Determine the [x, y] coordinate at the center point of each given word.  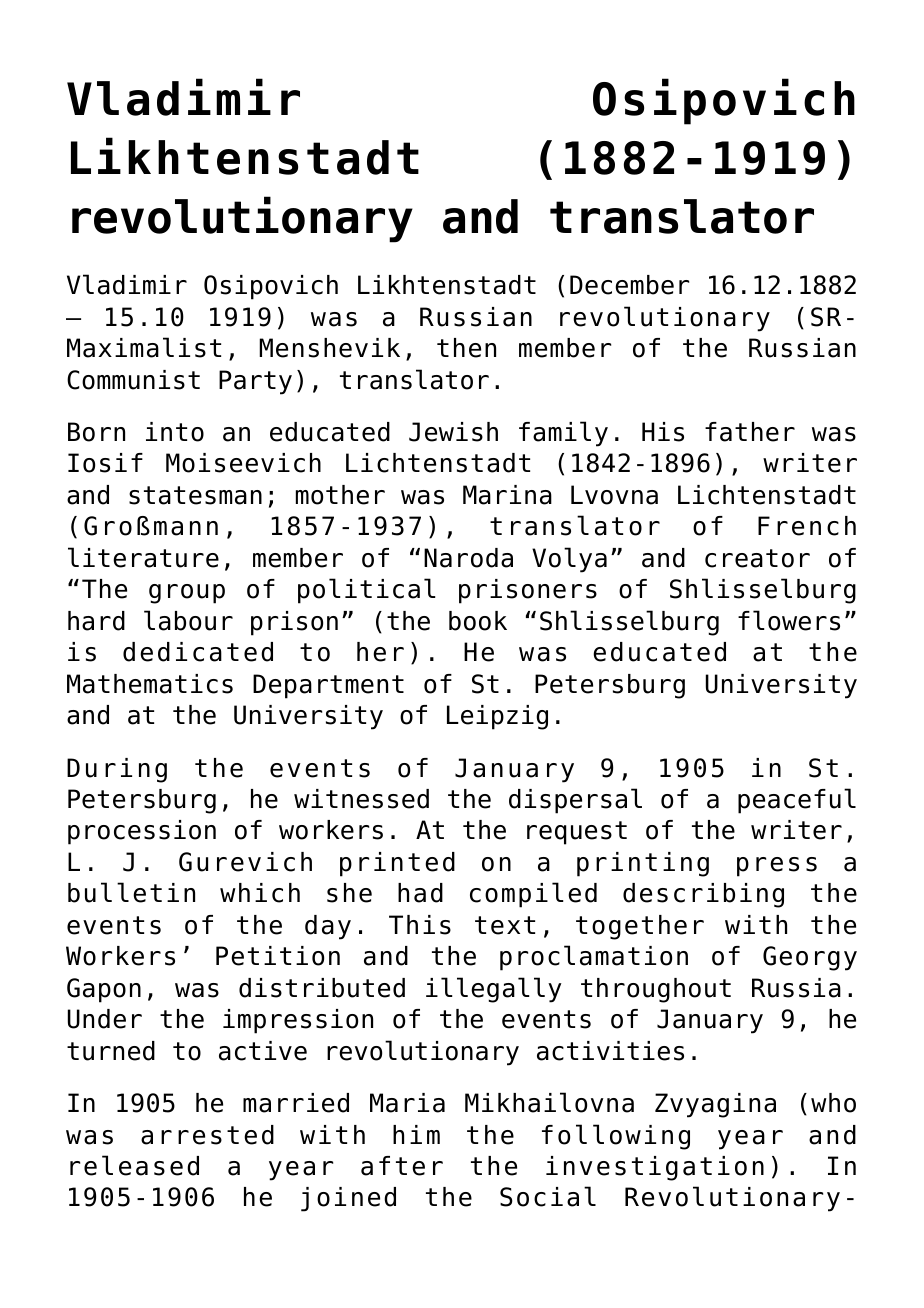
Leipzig [497, 717]
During [117, 770]
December [629, 285]
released [134, 1165]
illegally [494, 990]
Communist [133, 380]
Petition [278, 956]
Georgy [810, 958]
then [466, 348]
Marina [507, 495]
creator [757, 558]
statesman [195, 495]
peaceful [797, 801]
